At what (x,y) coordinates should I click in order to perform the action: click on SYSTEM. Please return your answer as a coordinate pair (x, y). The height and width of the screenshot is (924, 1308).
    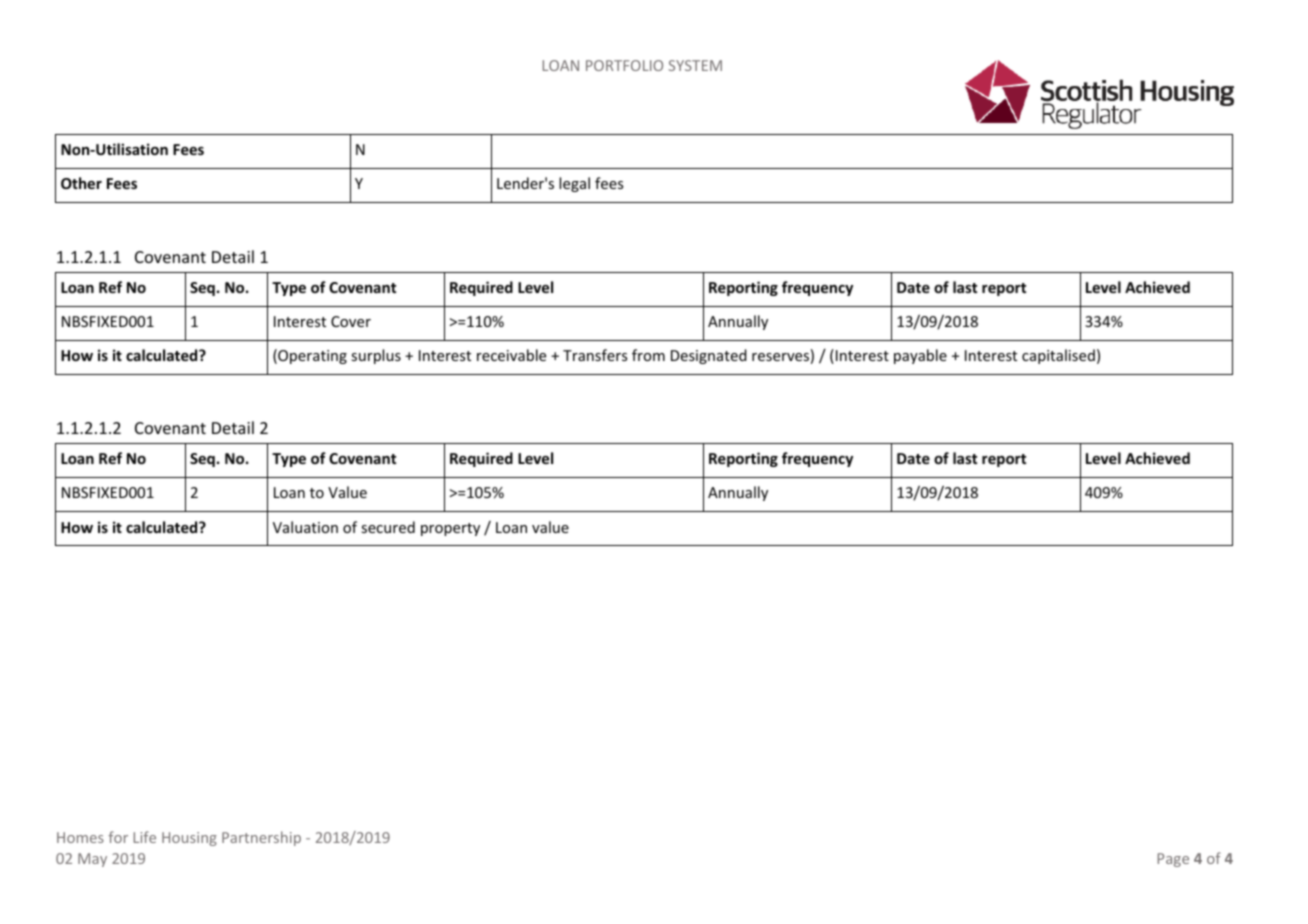
    Looking at the image, I should click on (695, 65).
